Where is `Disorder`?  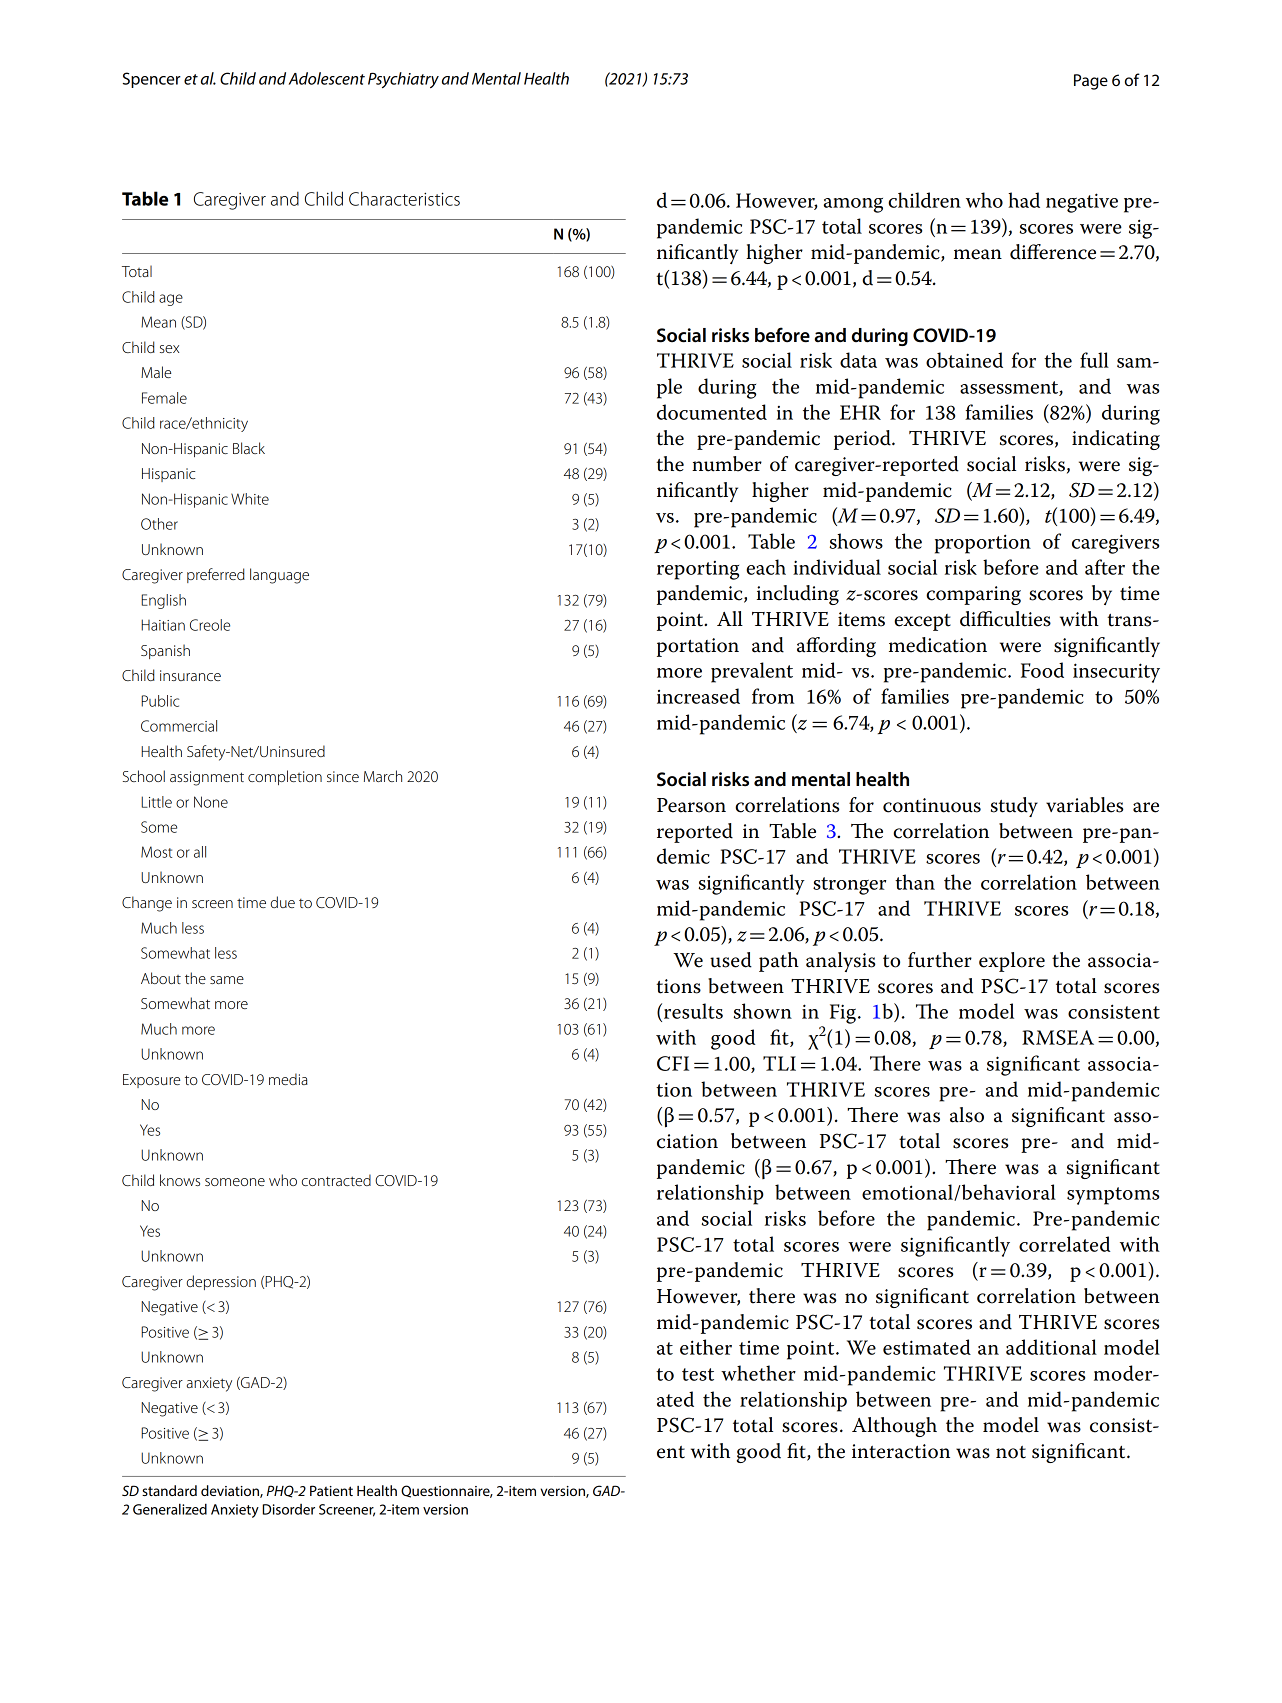 Disorder is located at coordinates (288, 1509).
